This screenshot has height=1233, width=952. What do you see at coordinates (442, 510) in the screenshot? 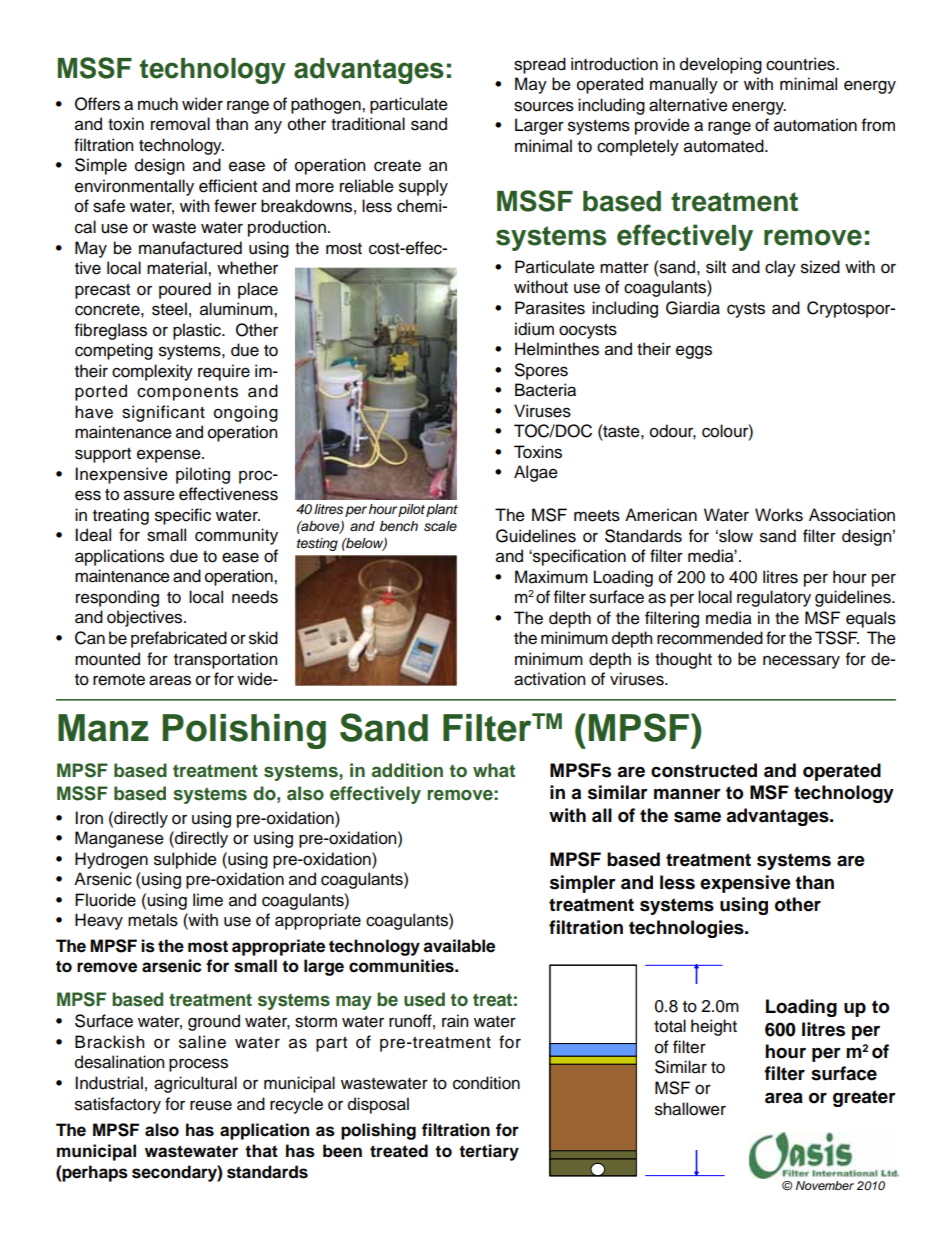
I see `plant` at bounding box center [442, 510].
